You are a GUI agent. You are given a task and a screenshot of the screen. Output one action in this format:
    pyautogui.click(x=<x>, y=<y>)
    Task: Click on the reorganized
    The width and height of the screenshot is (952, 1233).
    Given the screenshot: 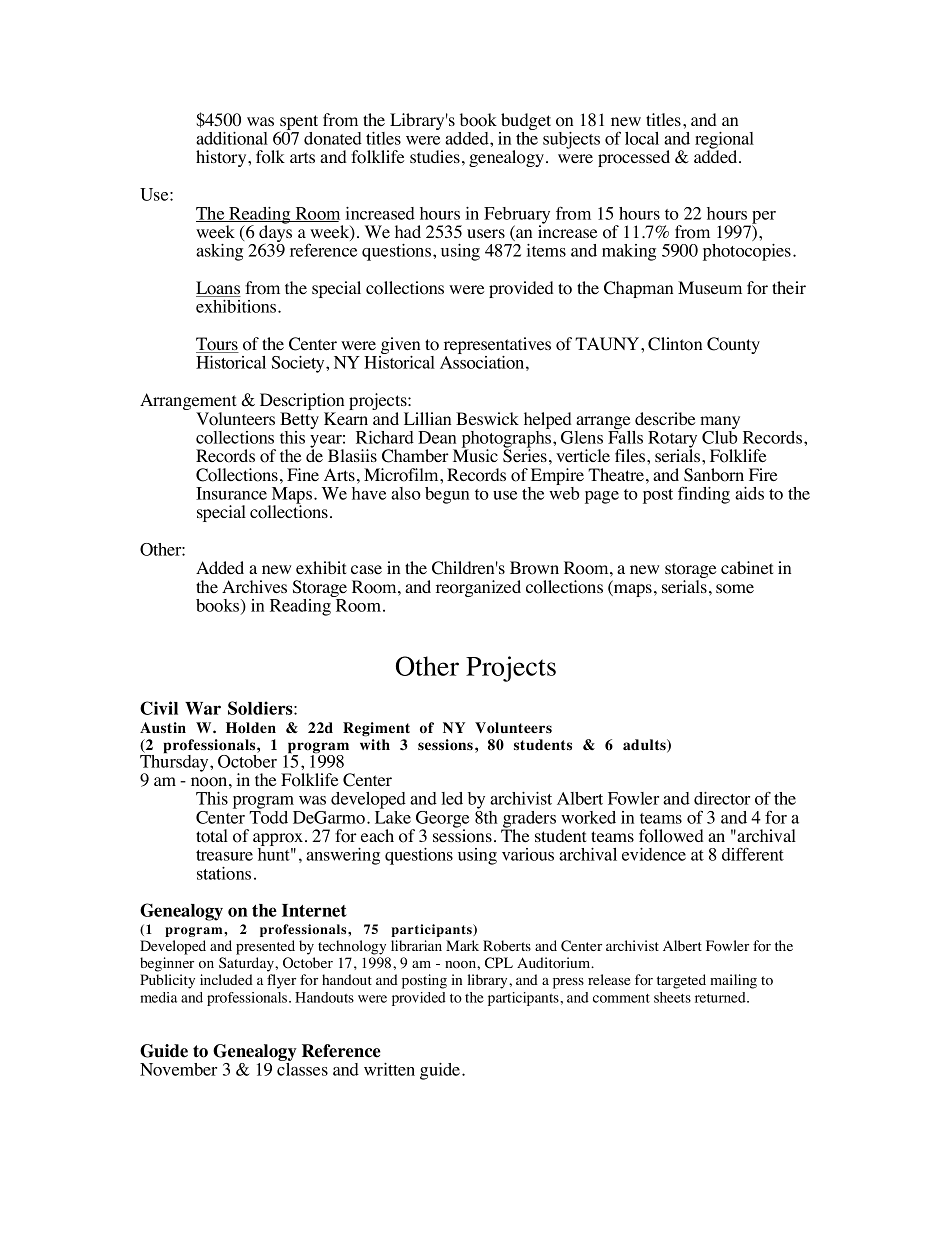 What is the action you would take?
    pyautogui.click(x=478, y=588)
